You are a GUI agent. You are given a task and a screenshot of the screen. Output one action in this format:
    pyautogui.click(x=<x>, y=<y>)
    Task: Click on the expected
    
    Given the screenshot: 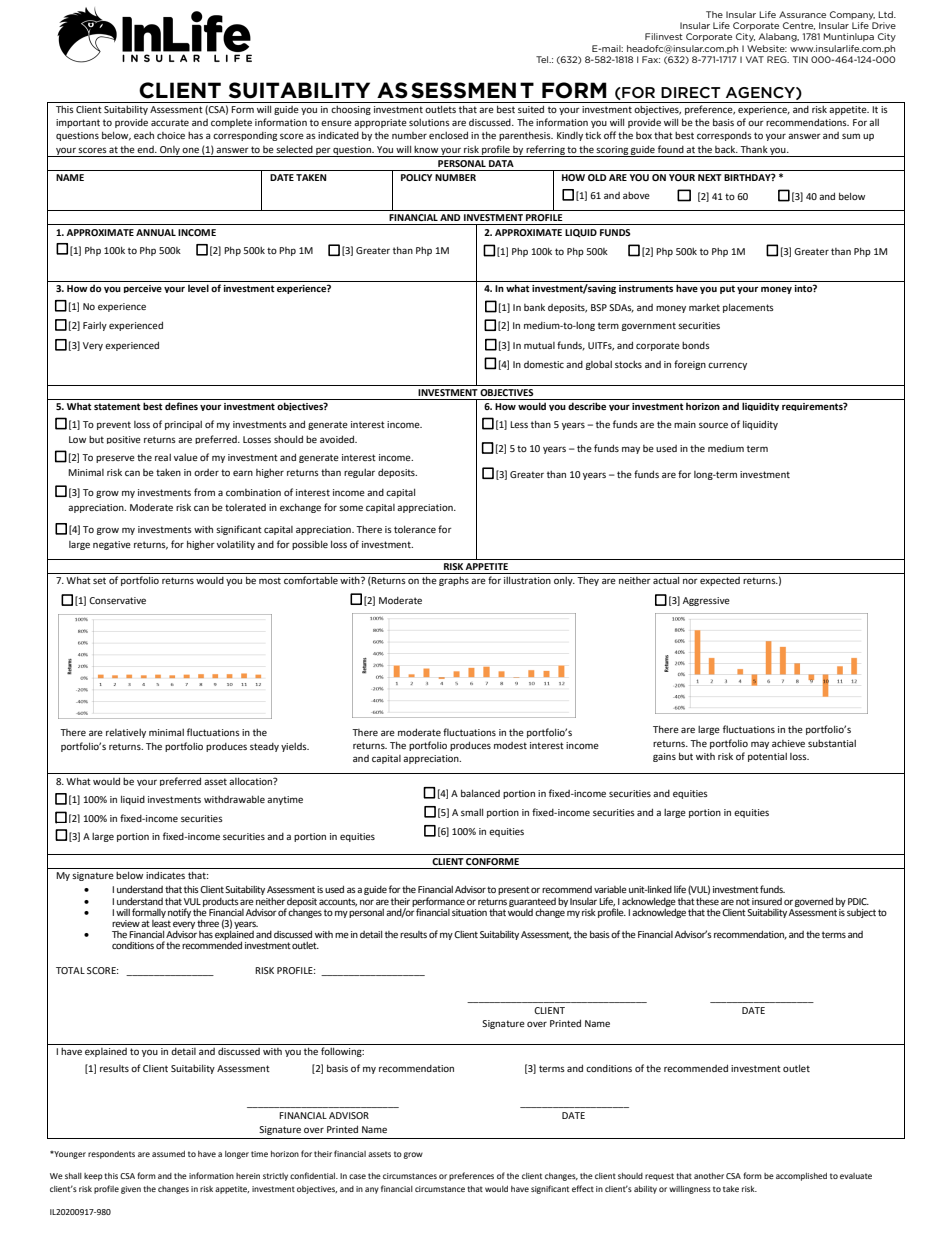 What is the action you would take?
    pyautogui.click(x=720, y=581)
